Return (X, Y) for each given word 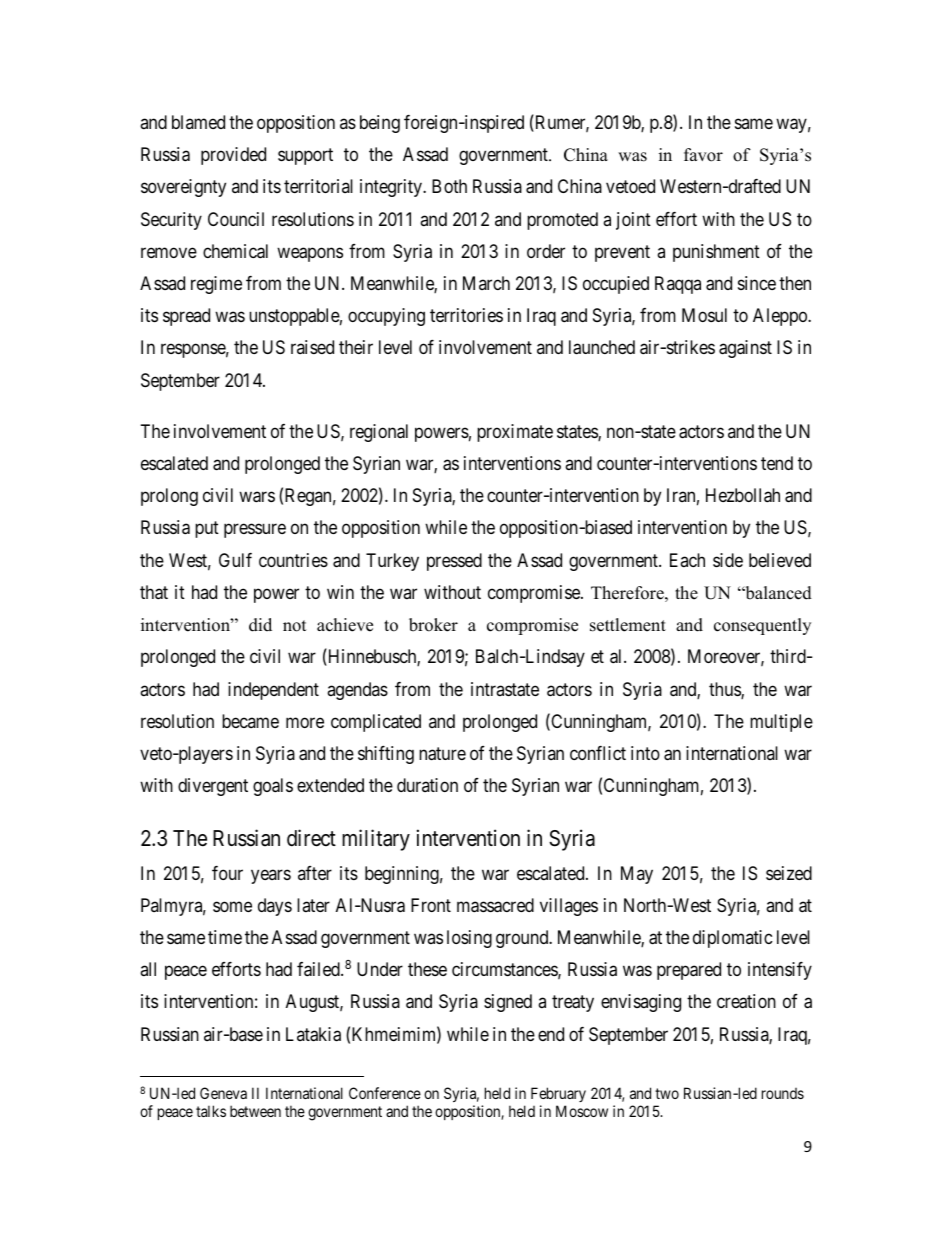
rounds (783, 1093)
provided (233, 156)
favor (703, 155)
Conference (385, 1093)
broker (433, 625)
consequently (762, 626)
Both (449, 186)
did (260, 625)
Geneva (223, 1093)
